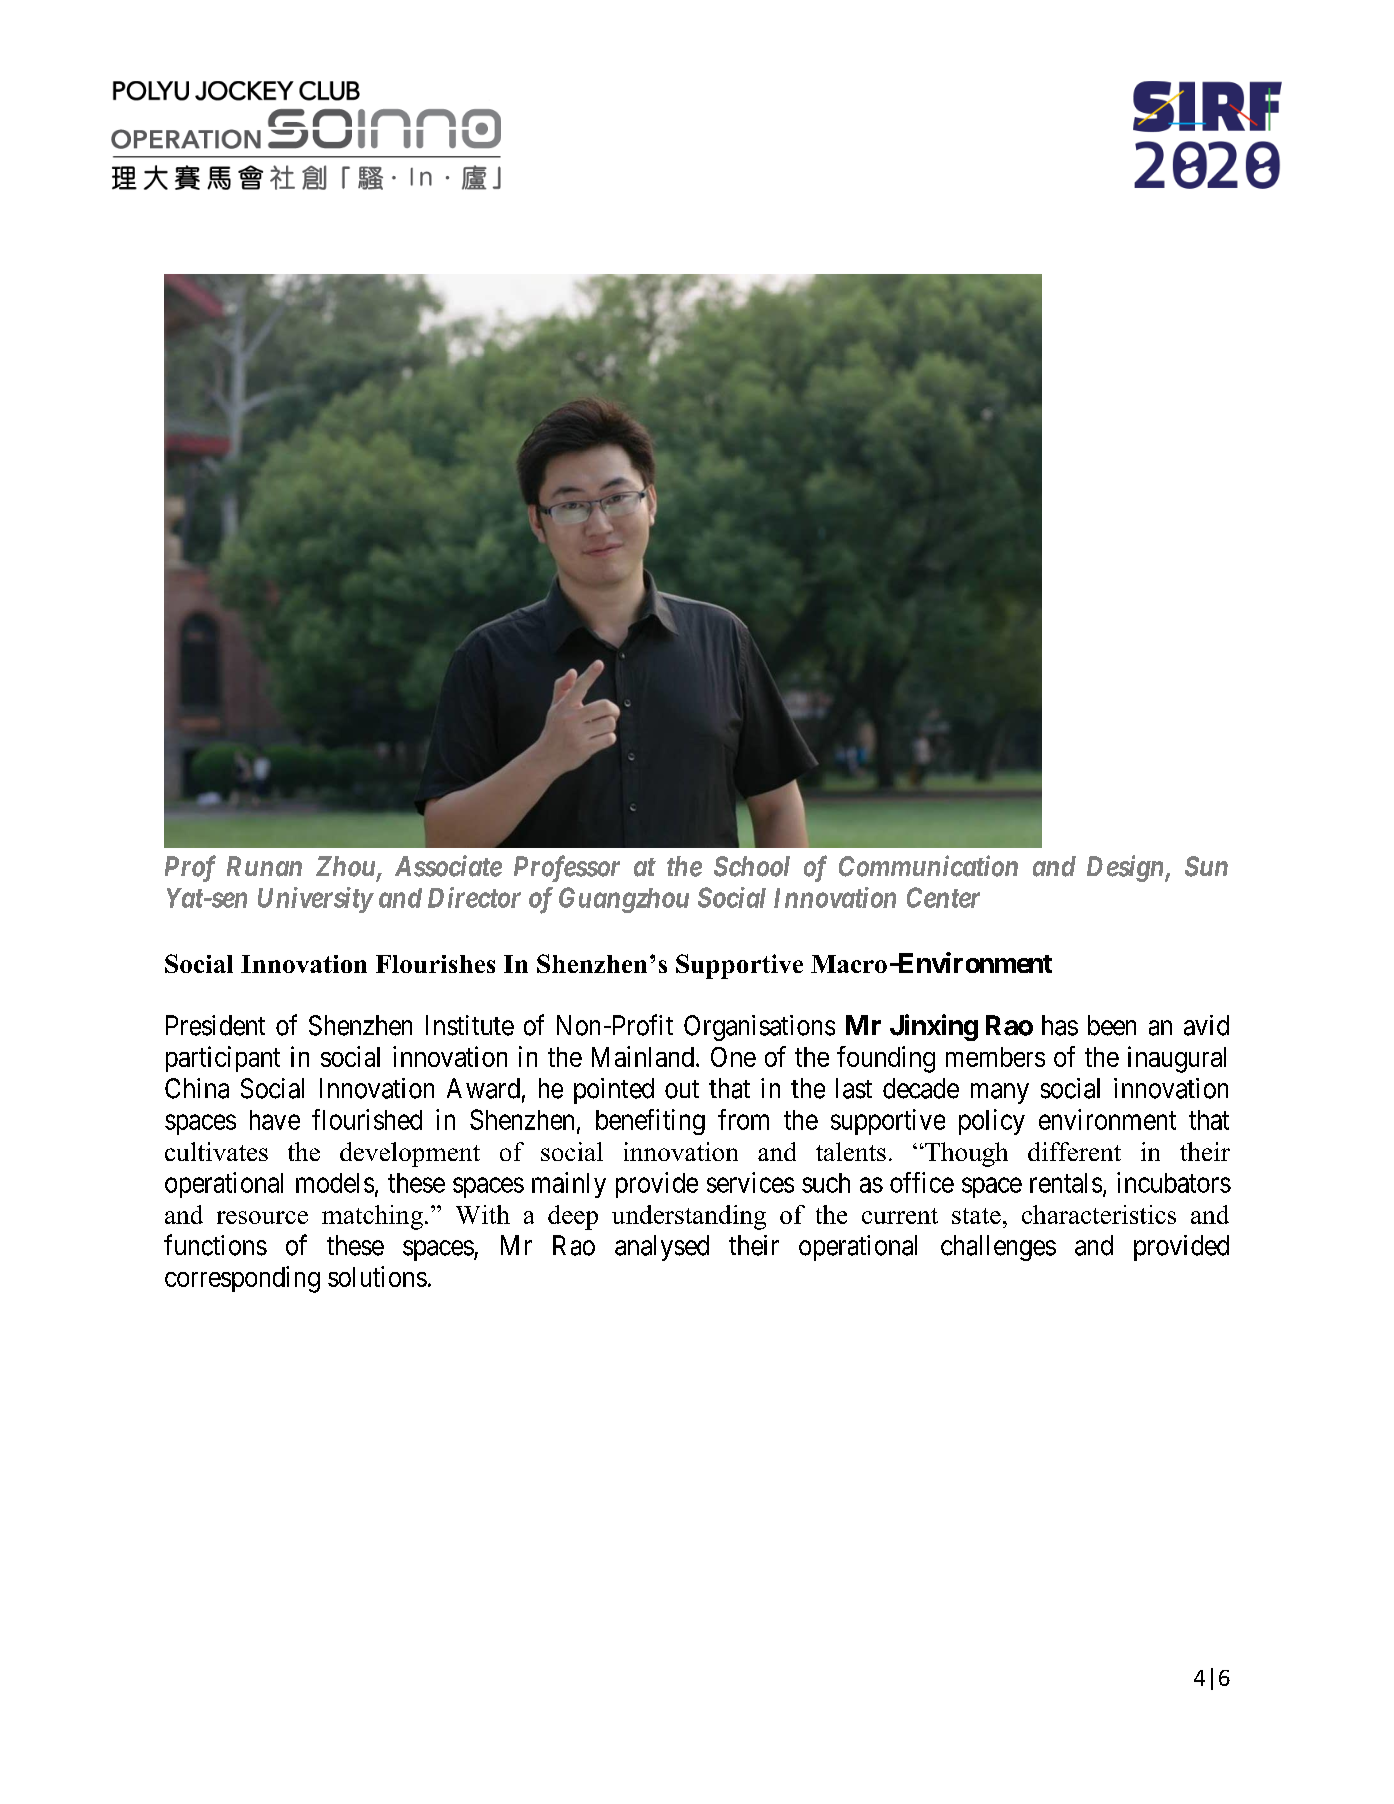  Describe the element at coordinates (1112, 1025) in the page. I see `been` at that location.
